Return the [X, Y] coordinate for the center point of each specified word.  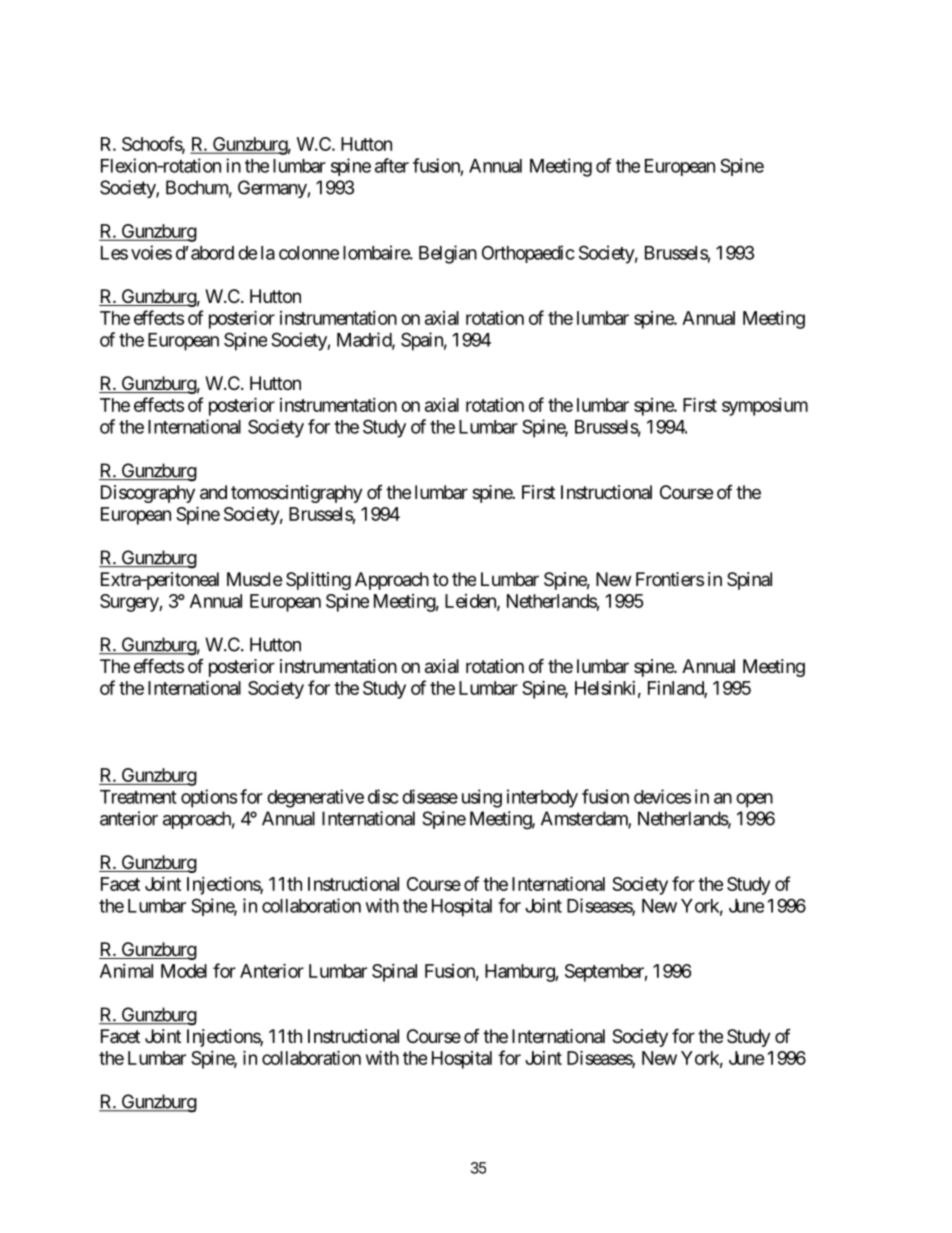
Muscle [254, 579]
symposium [765, 407]
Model [184, 971]
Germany [272, 189]
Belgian [448, 254]
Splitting [318, 581]
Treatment [138, 797]
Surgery [130, 603]
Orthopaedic [528, 254]
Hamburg [520, 973]
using [482, 798]
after [392, 165]
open [754, 800]
